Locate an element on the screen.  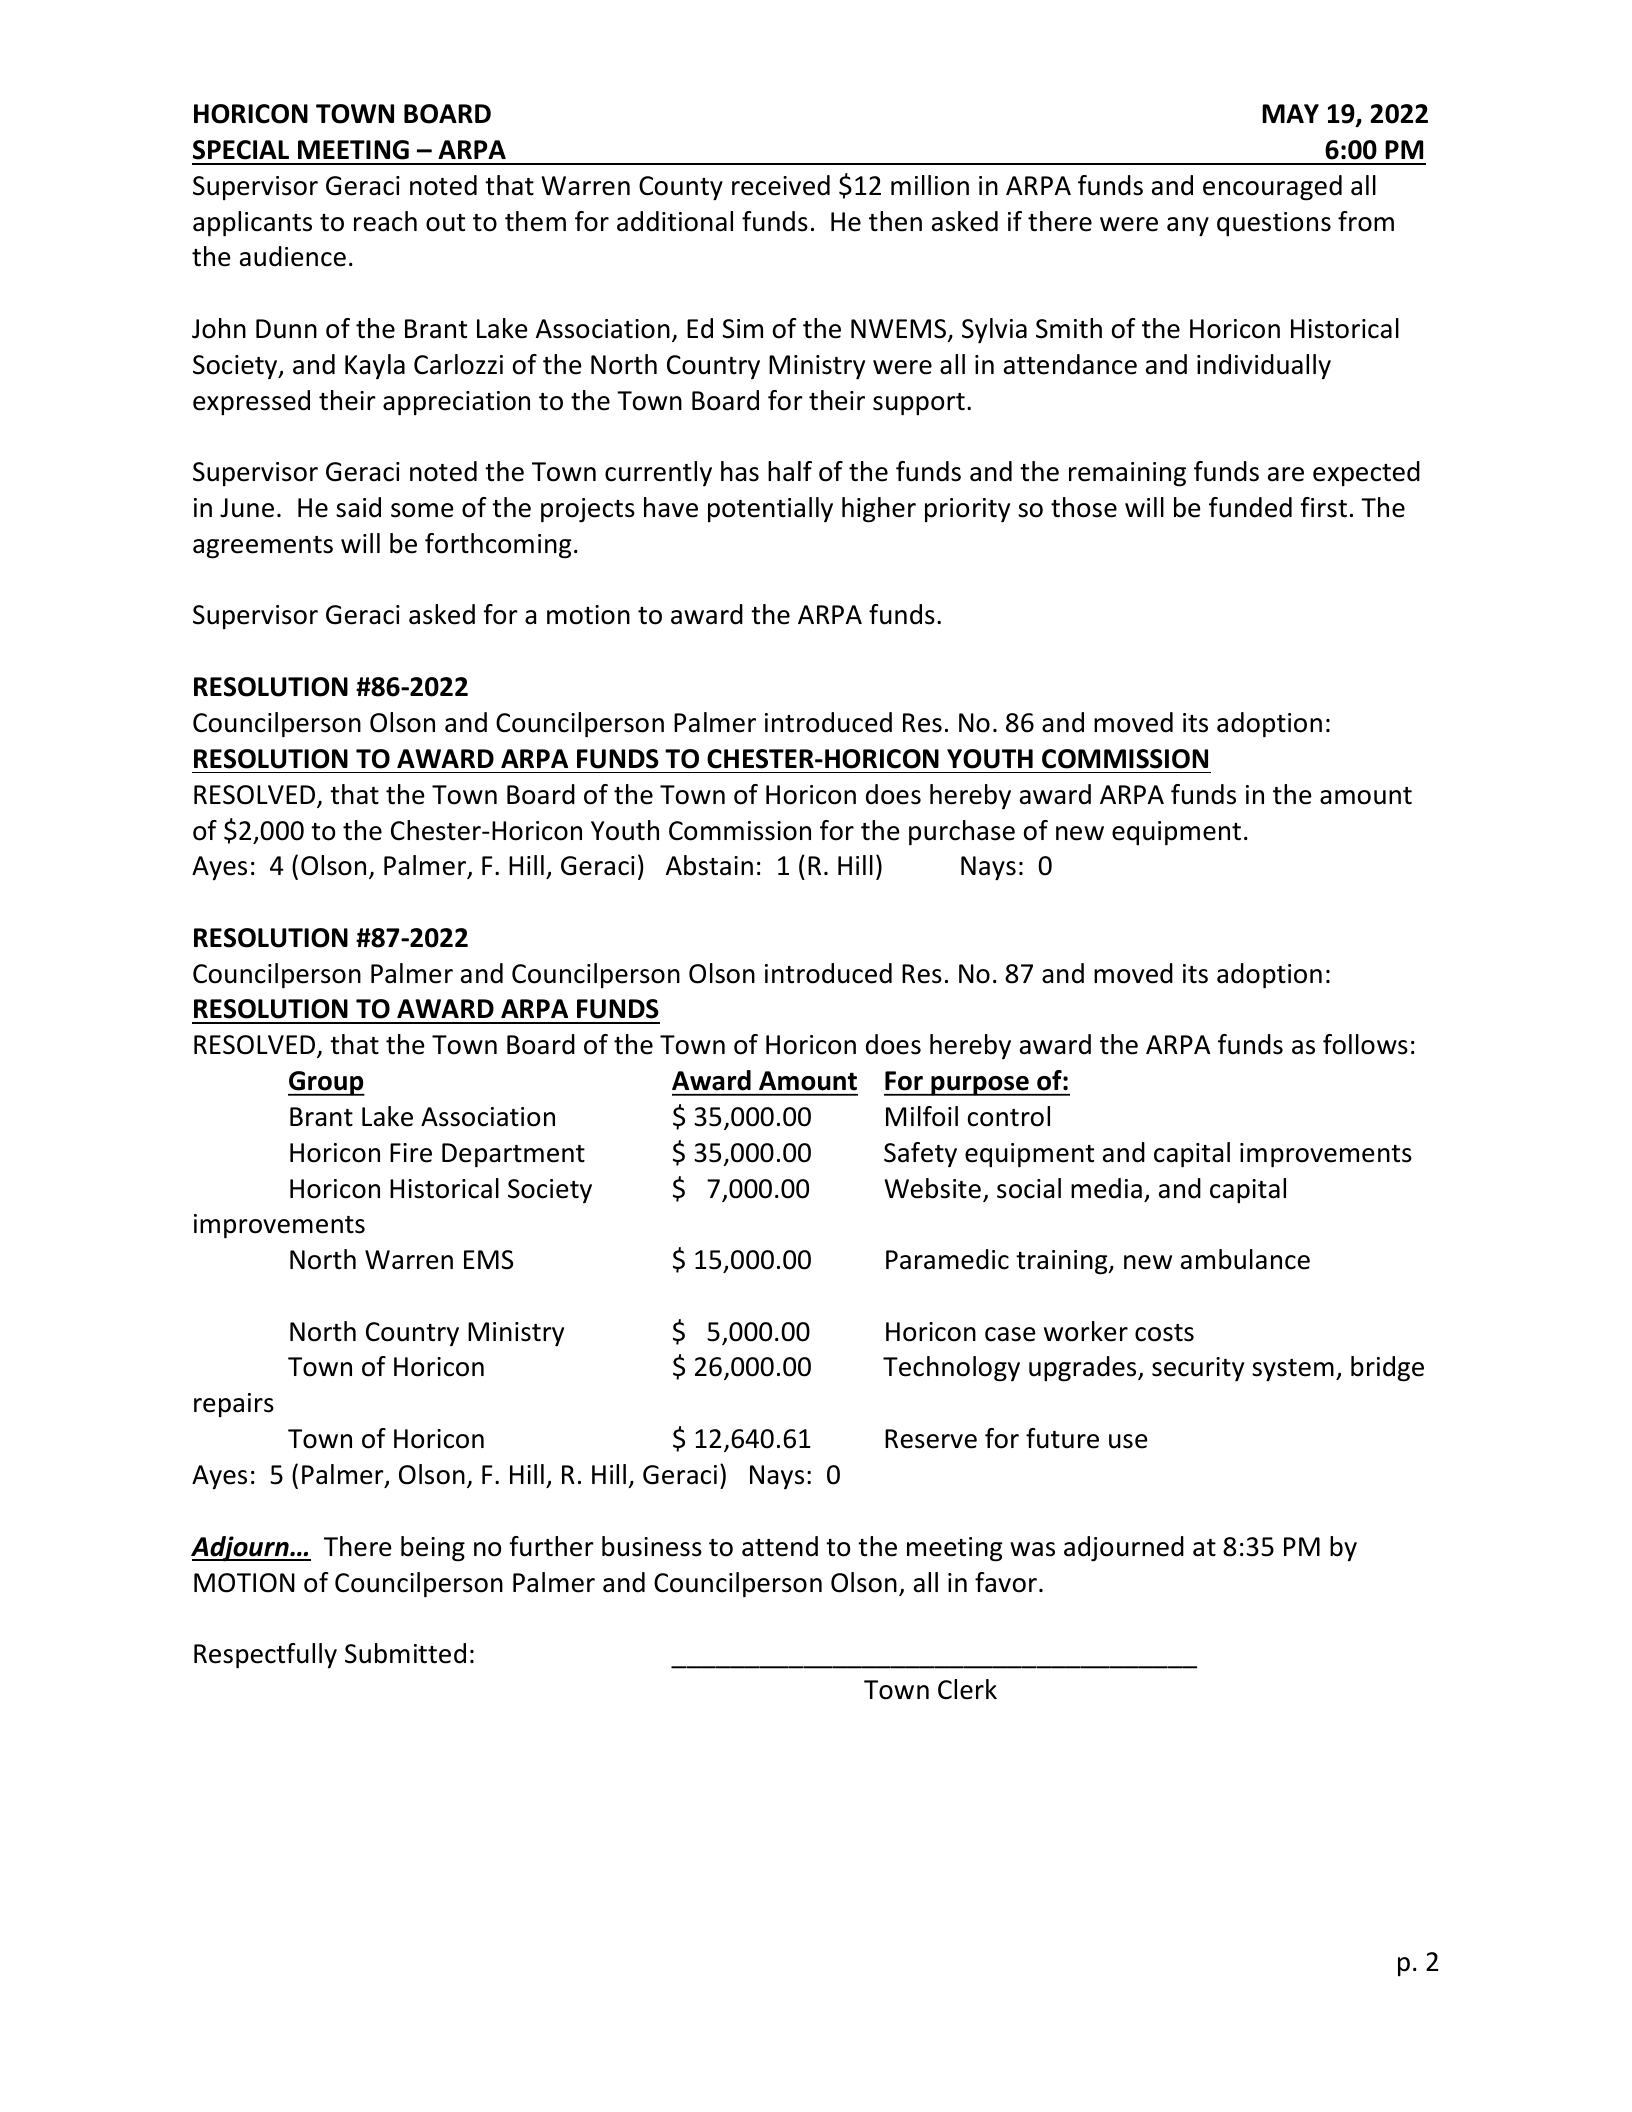
follows is located at coordinates (1365, 1044).
